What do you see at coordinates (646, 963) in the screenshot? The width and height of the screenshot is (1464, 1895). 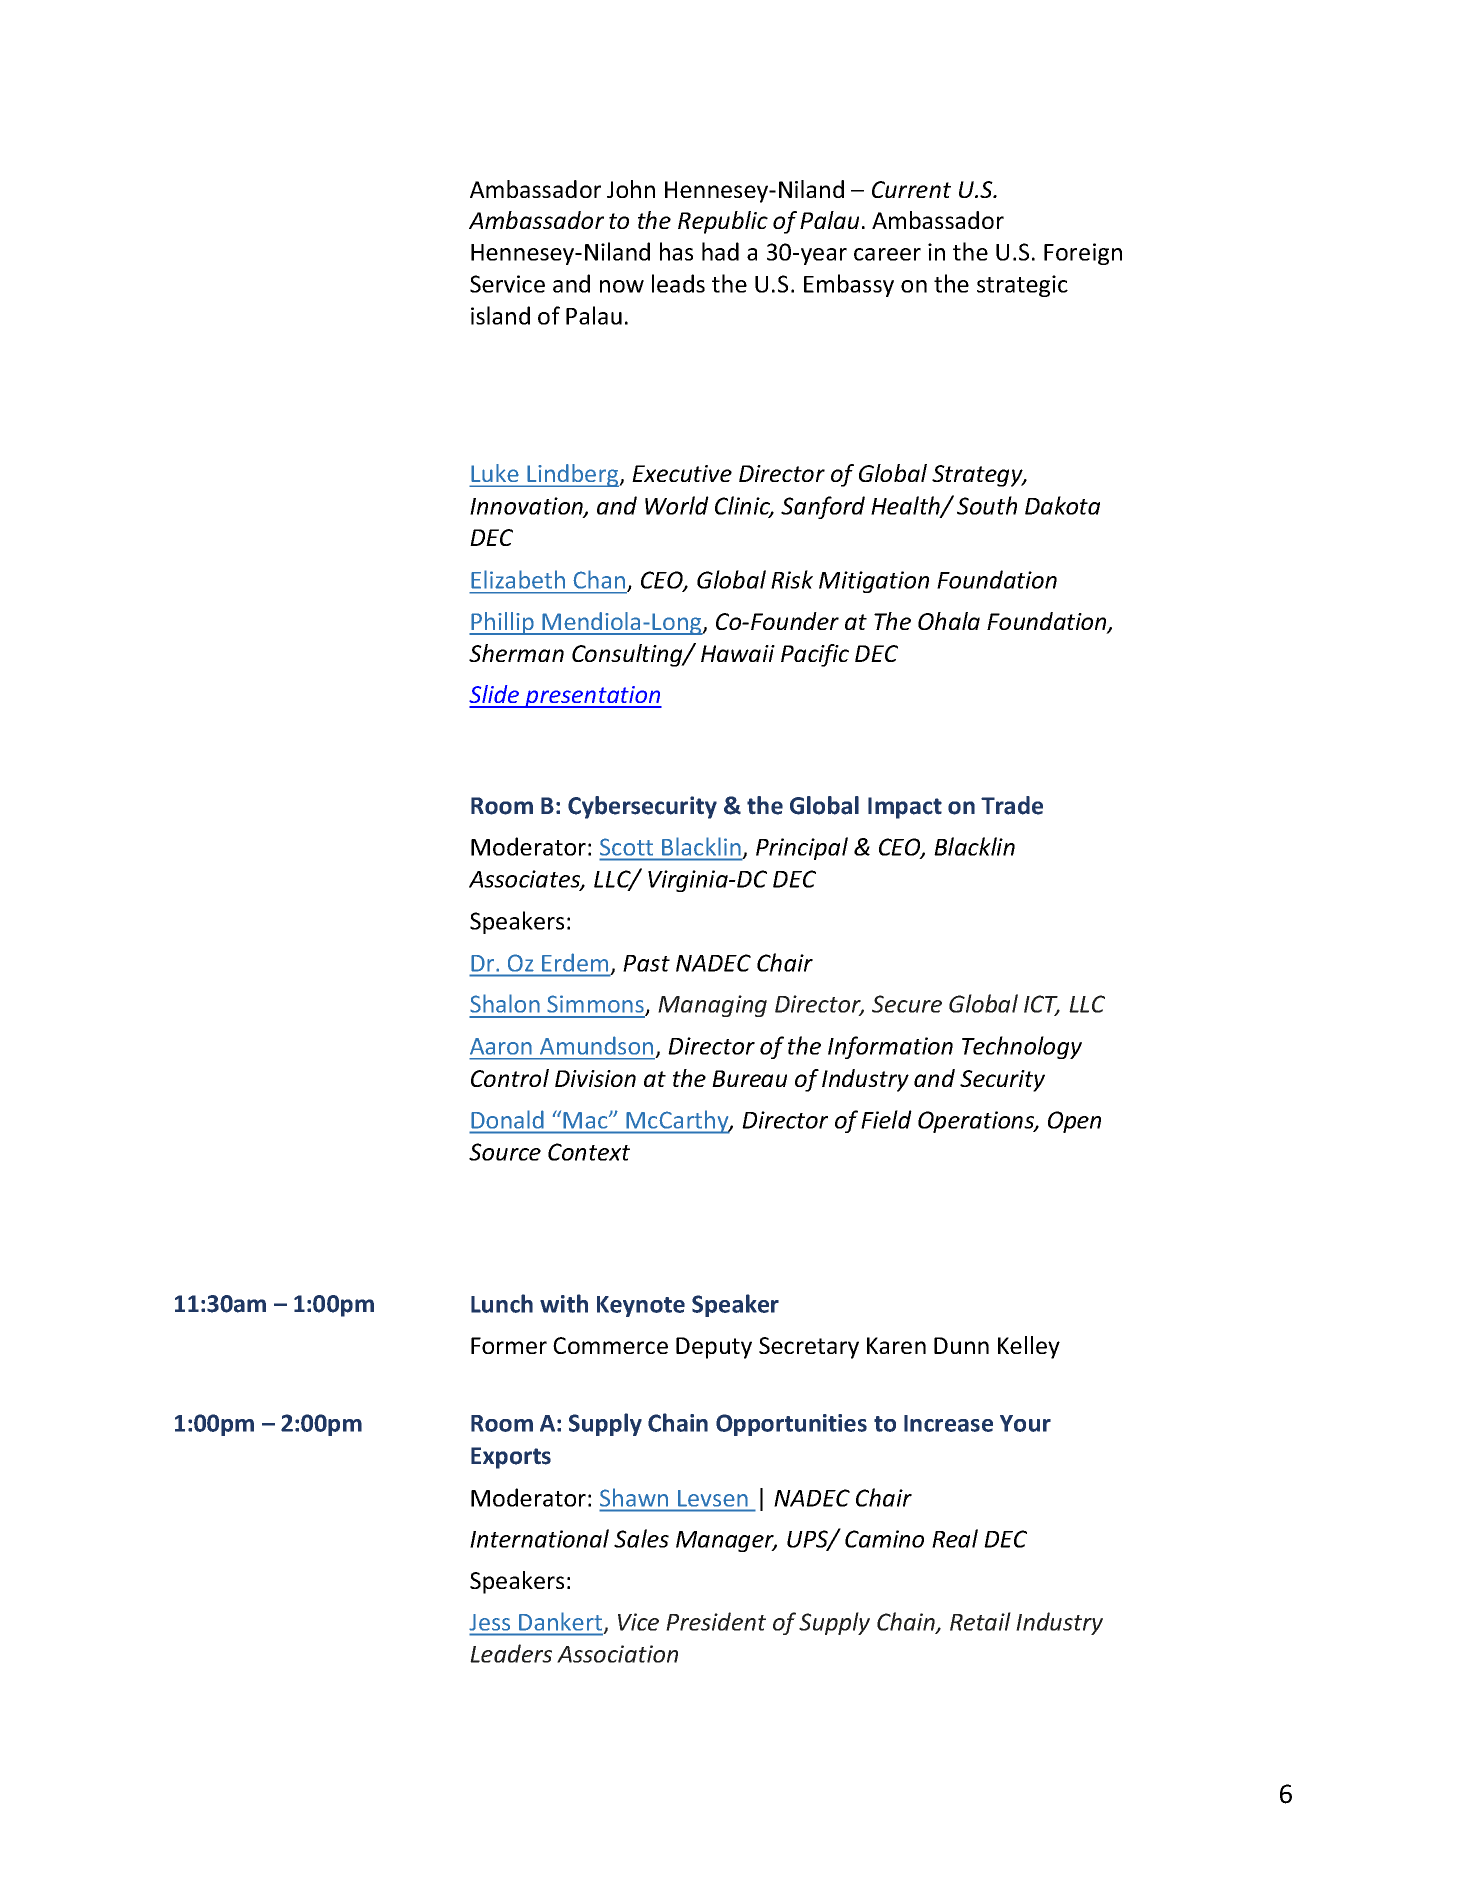 I see `Past` at bounding box center [646, 963].
